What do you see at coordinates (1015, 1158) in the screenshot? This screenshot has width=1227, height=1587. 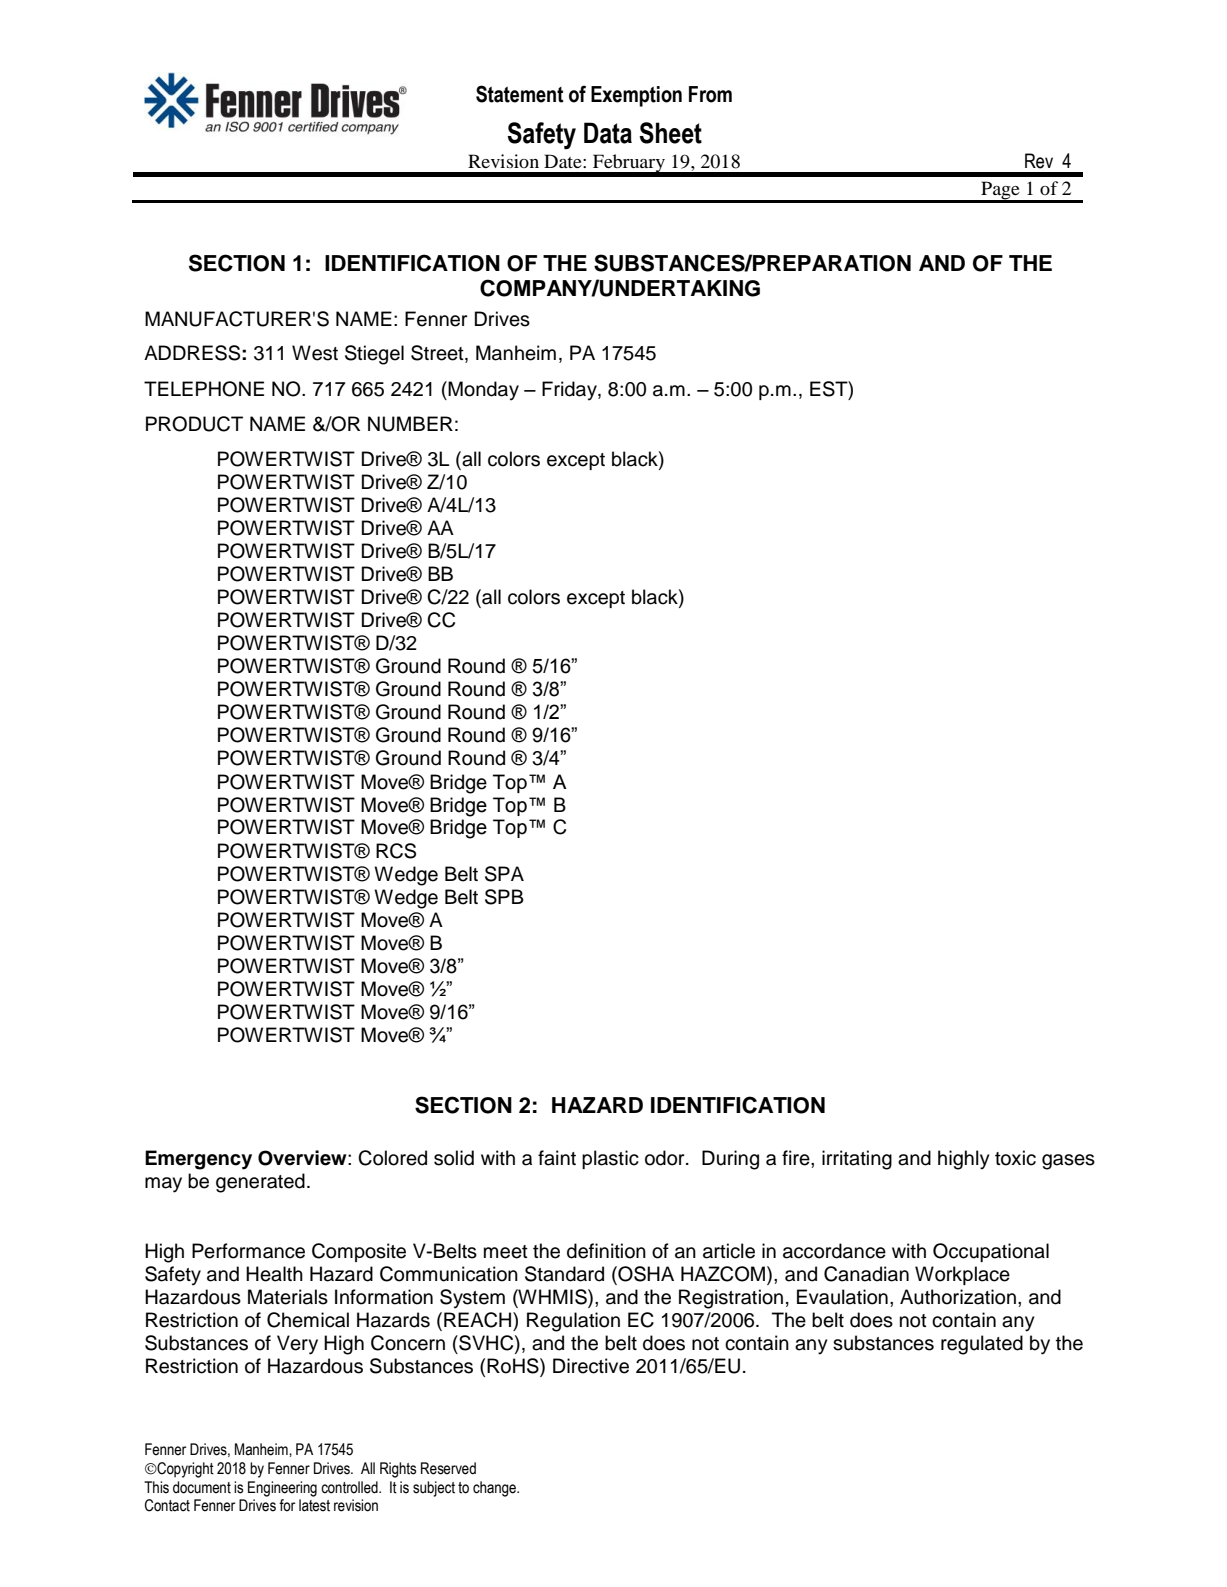 I see `toxic` at bounding box center [1015, 1158].
